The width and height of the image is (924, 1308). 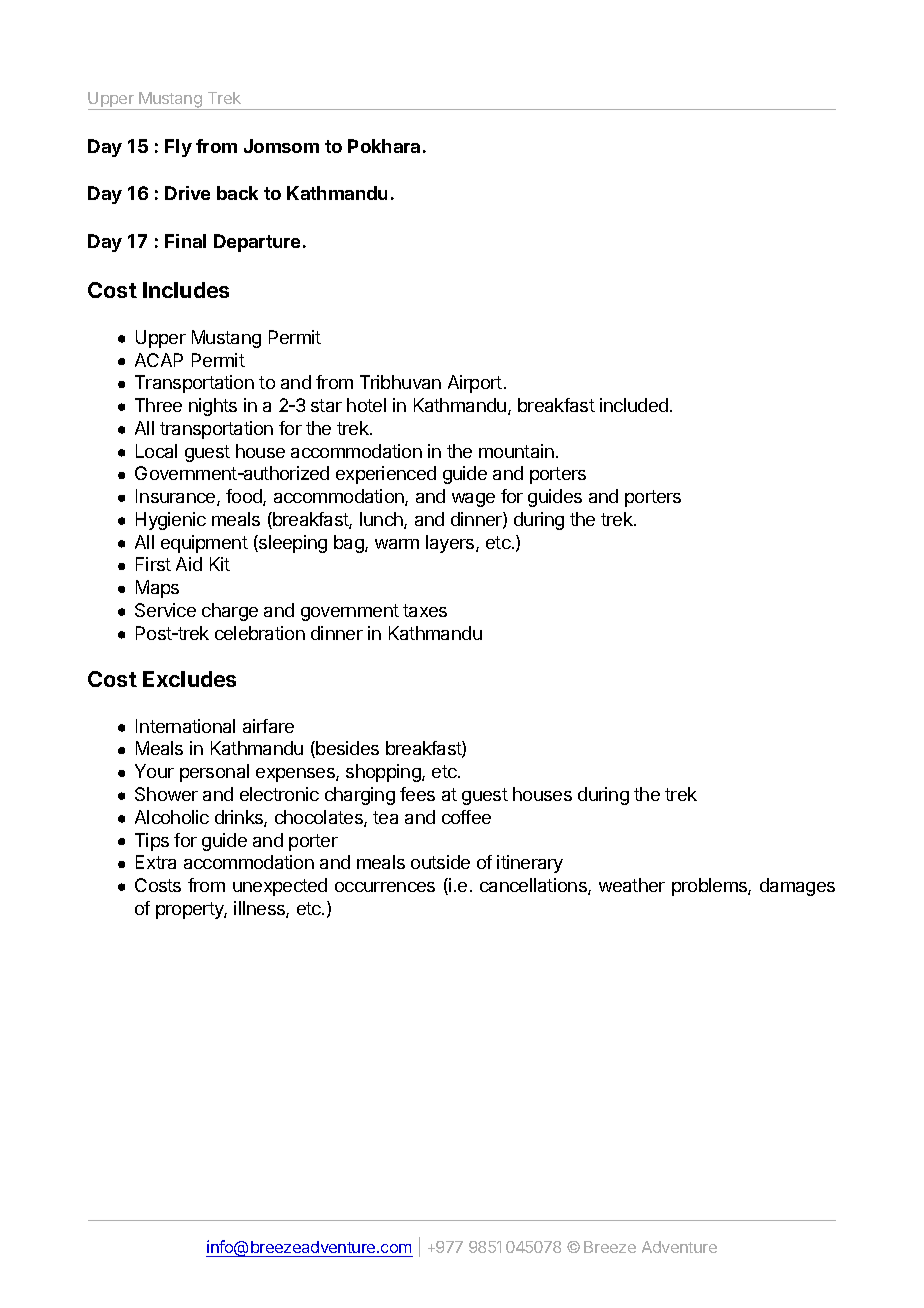 What do you see at coordinates (268, 726) in the image?
I see `airfare` at bounding box center [268, 726].
